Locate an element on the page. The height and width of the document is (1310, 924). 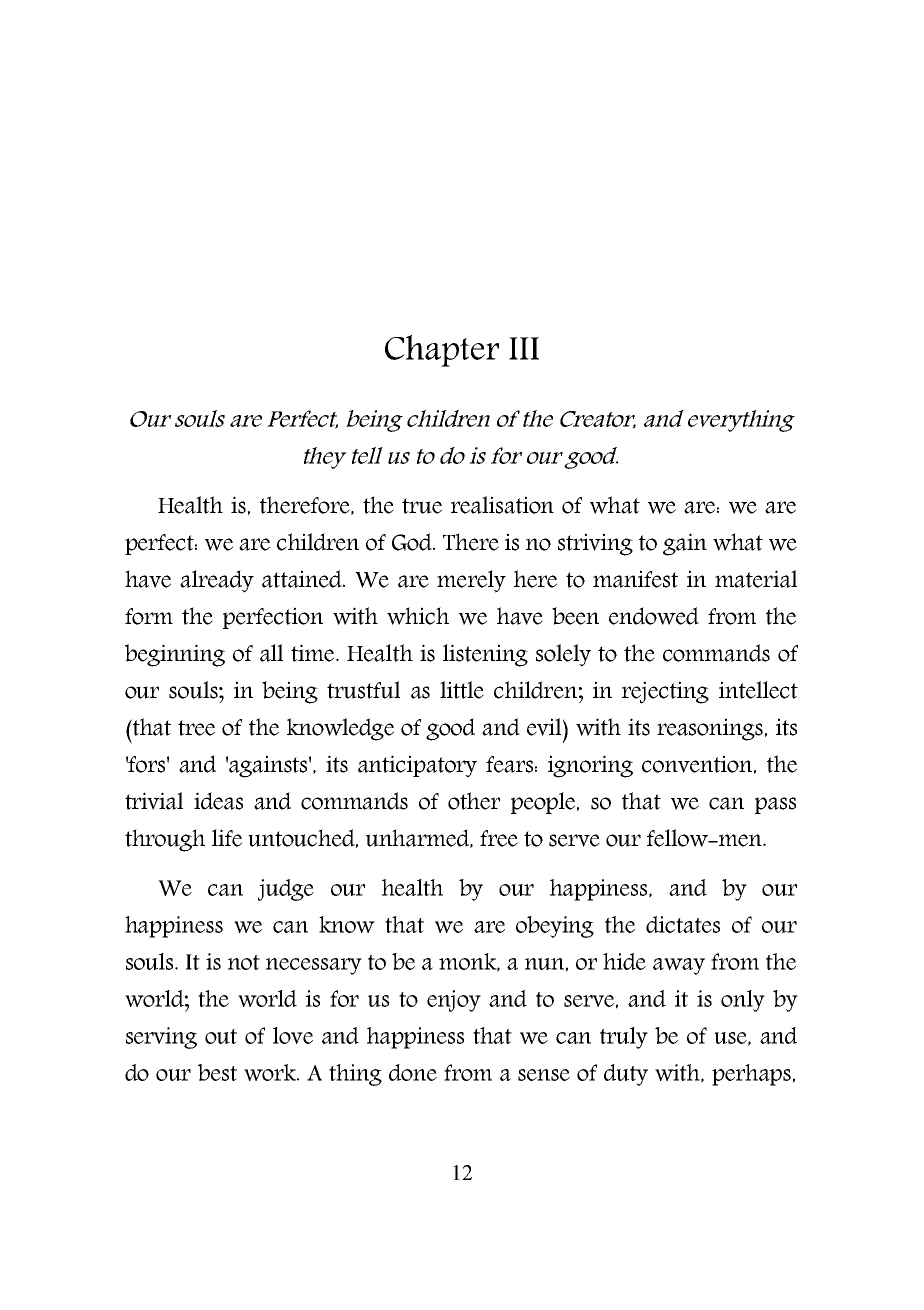
done is located at coordinates (413, 1072).
